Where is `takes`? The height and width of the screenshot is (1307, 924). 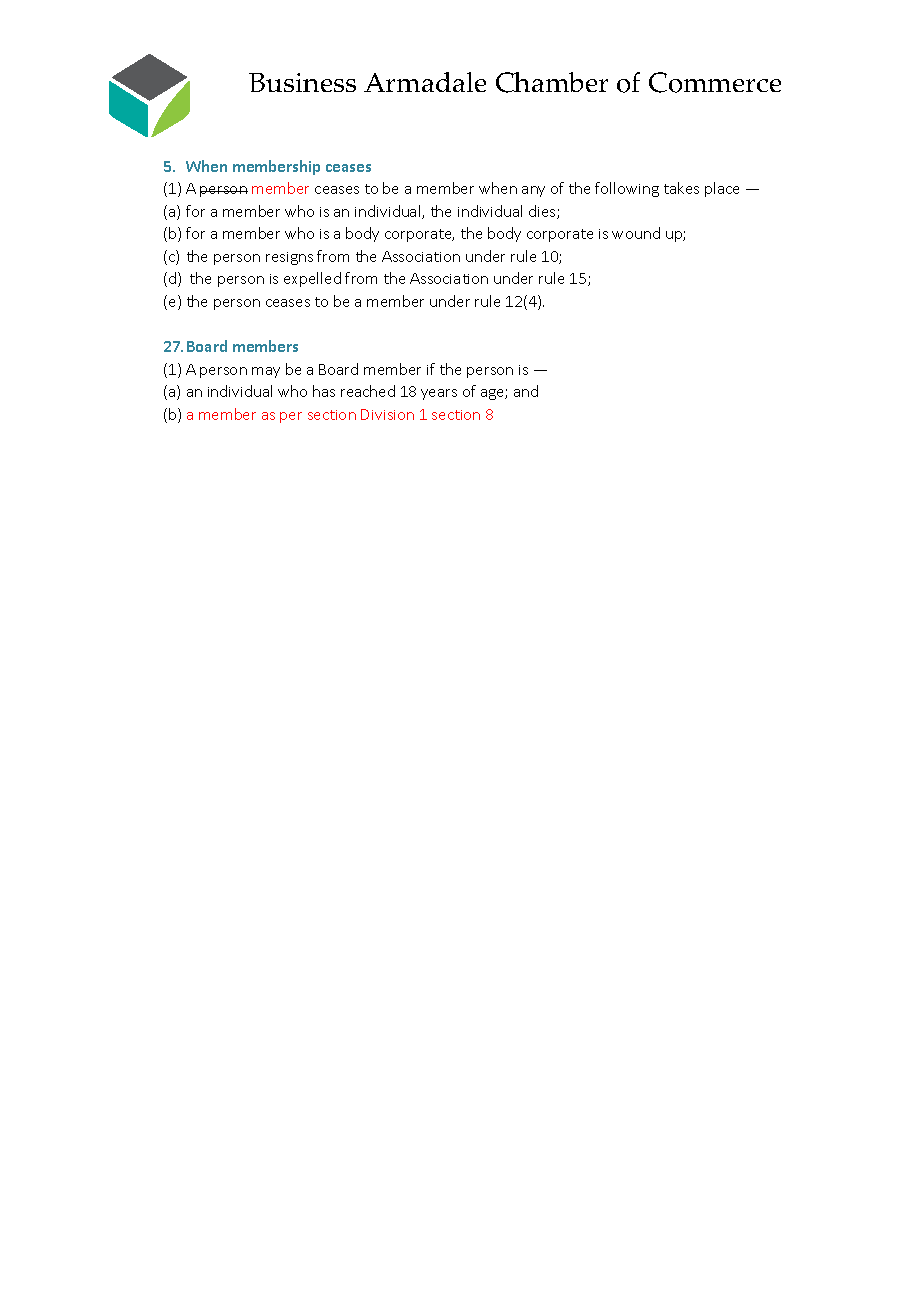
takes is located at coordinates (681, 188).
